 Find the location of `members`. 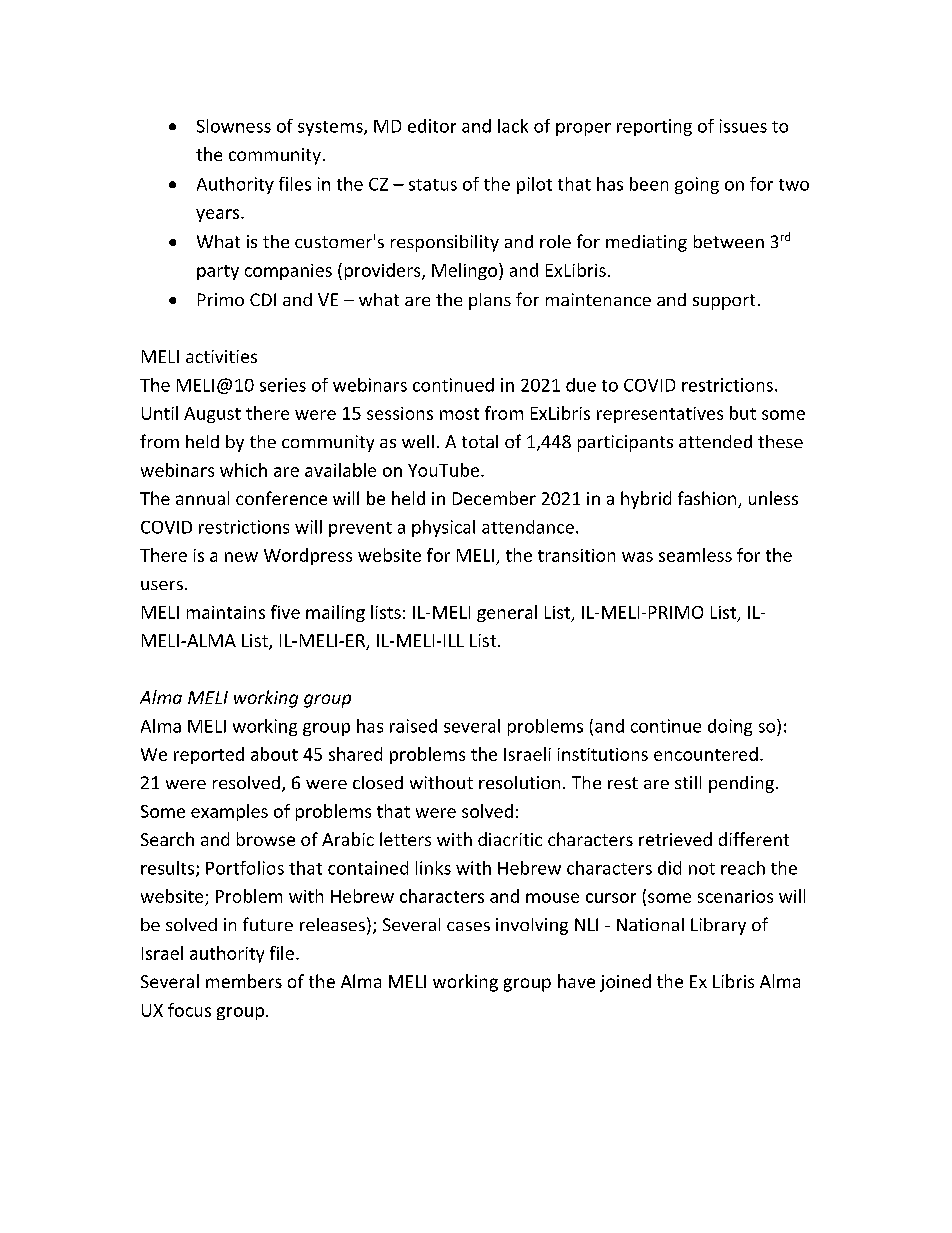

members is located at coordinates (244, 981).
